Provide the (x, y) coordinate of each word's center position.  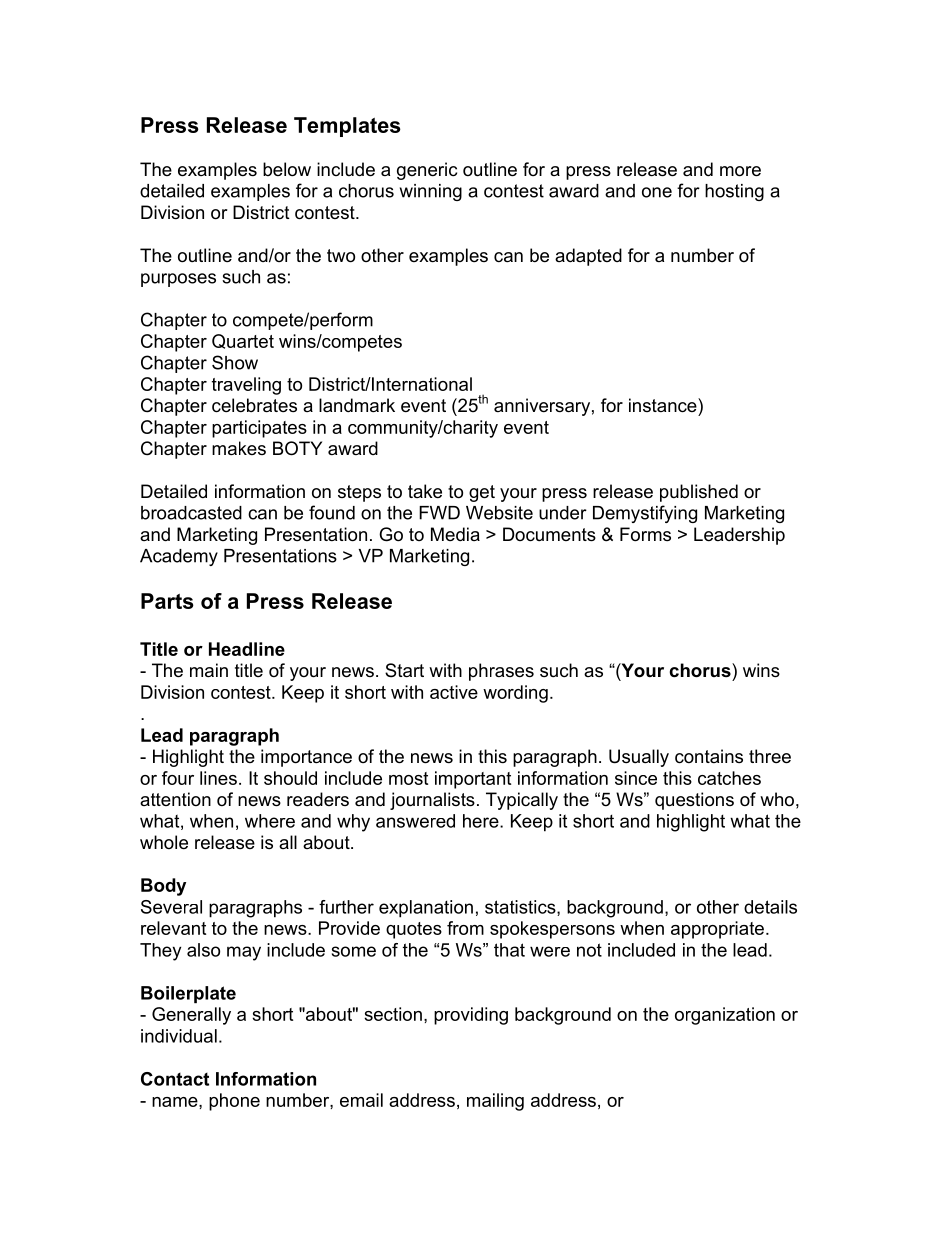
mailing (495, 1102)
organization (725, 1016)
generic (427, 171)
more (740, 171)
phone (234, 1102)
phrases (501, 672)
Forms (645, 534)
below (287, 169)
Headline (247, 649)
